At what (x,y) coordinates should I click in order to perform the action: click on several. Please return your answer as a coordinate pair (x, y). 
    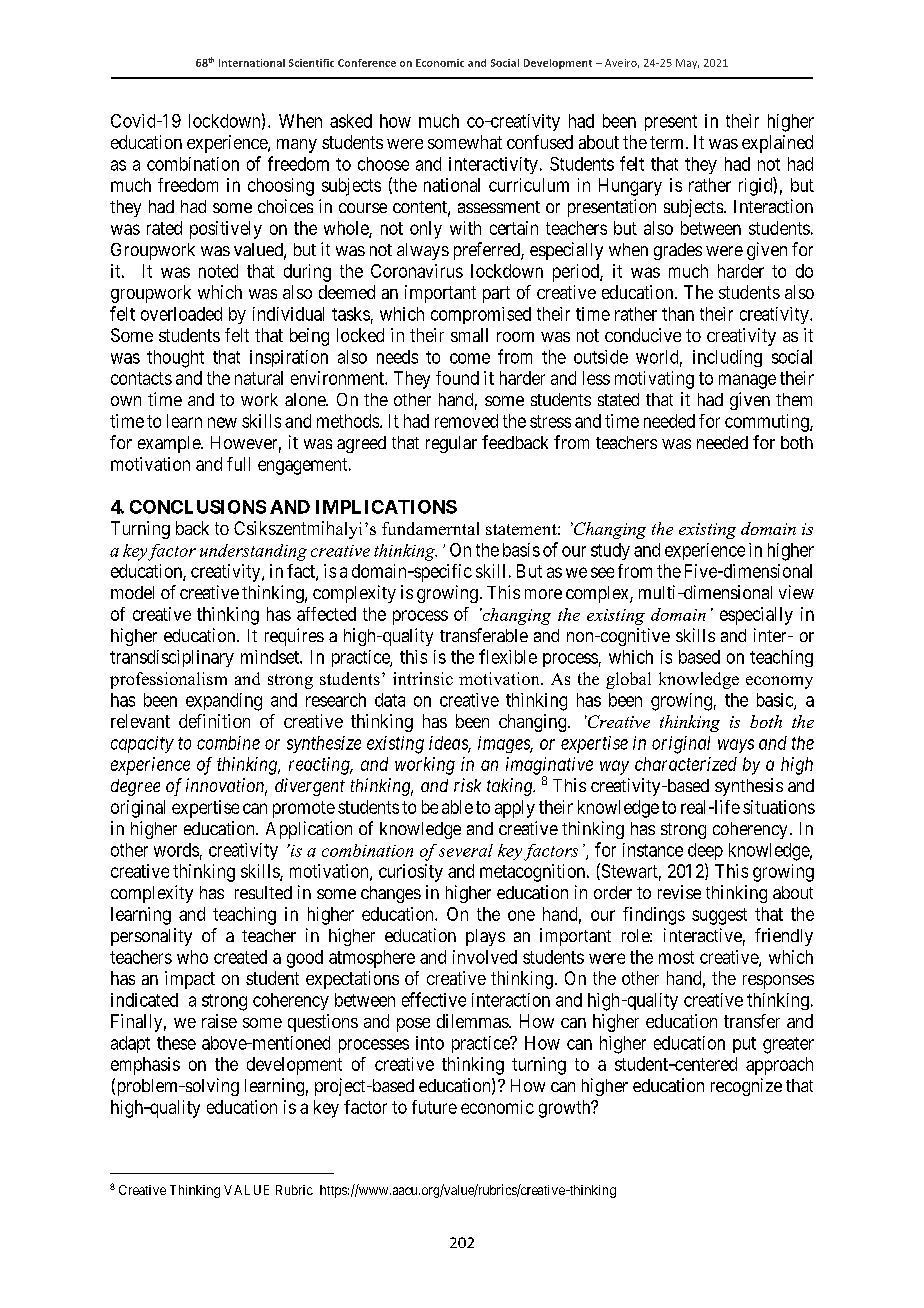
    Looking at the image, I should click on (466, 850).
